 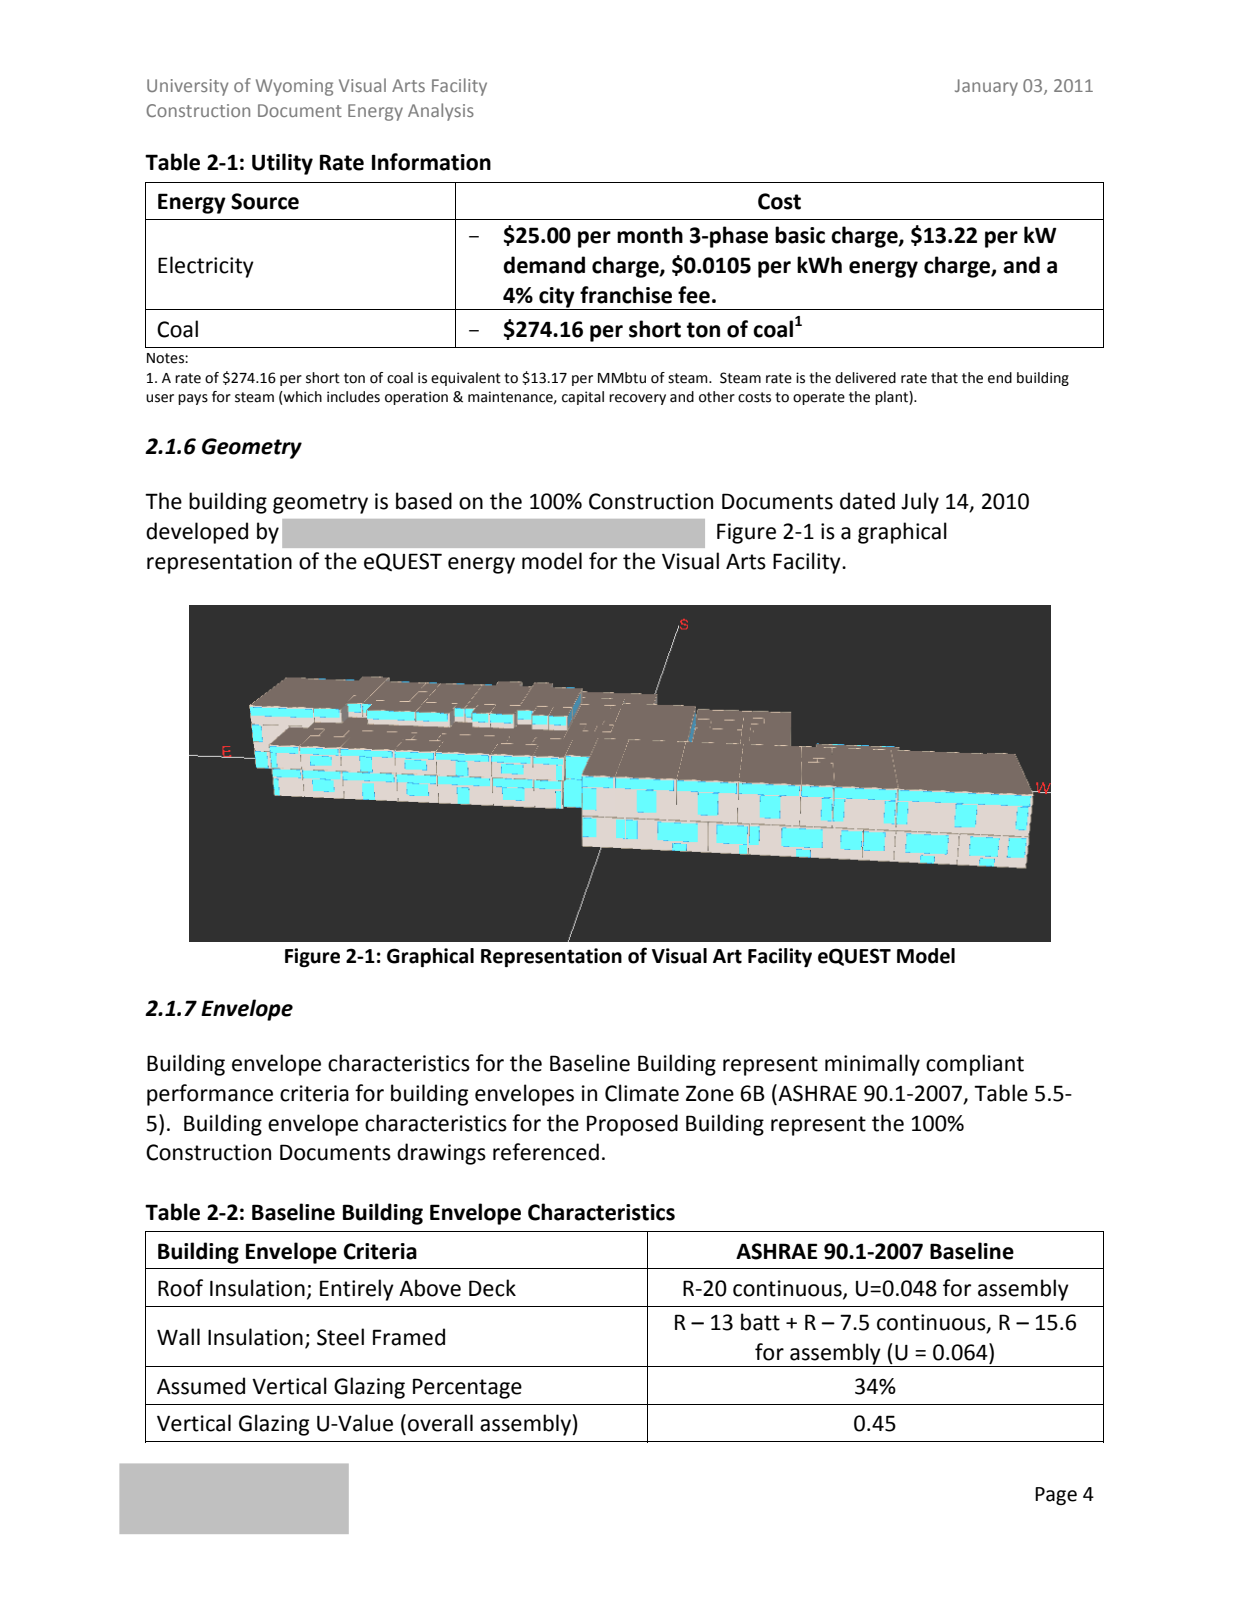 What do you see at coordinates (872, 1065) in the screenshot?
I see `minimally` at bounding box center [872, 1065].
